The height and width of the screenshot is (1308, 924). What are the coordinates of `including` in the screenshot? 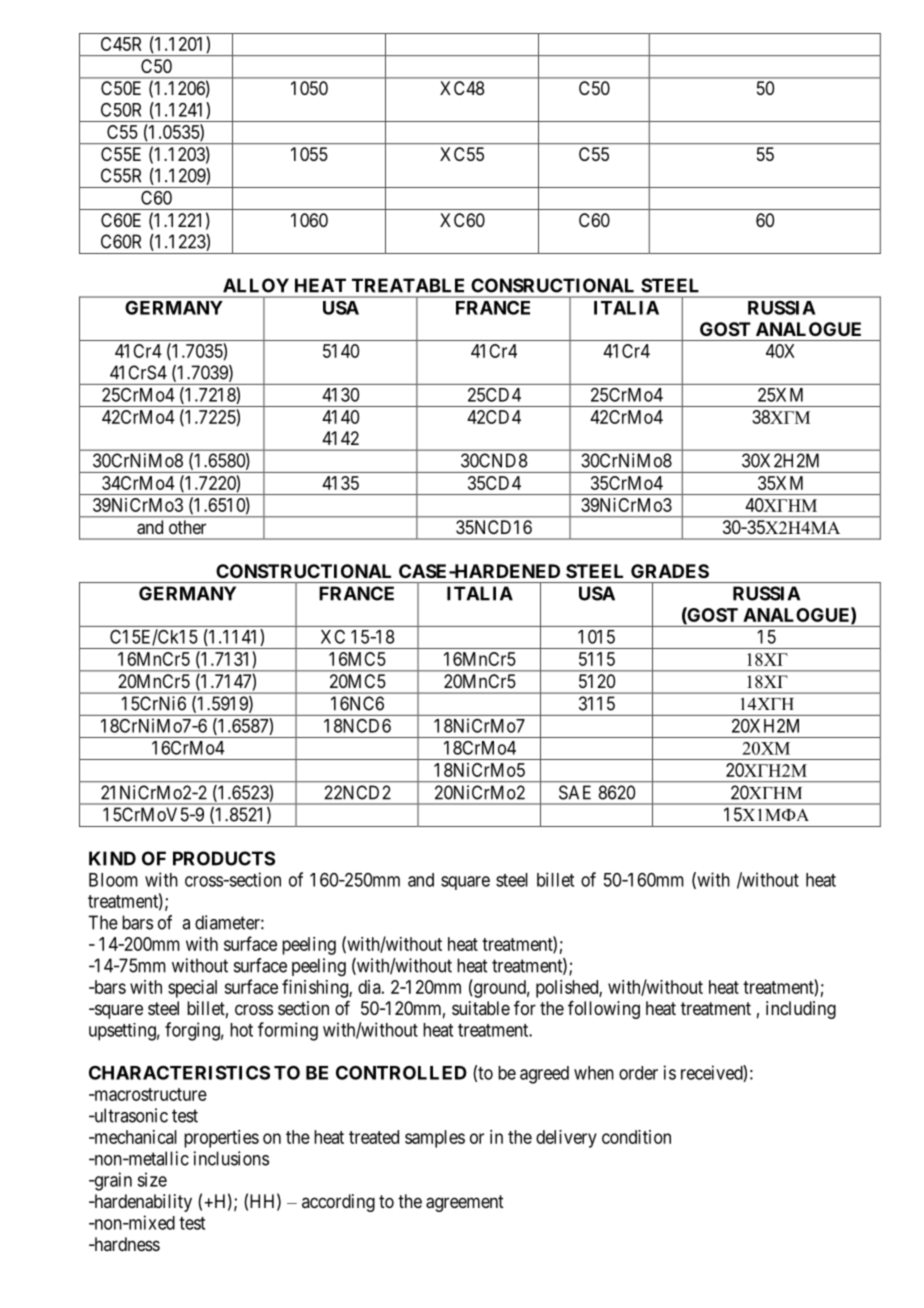 It's located at (801, 1010).
